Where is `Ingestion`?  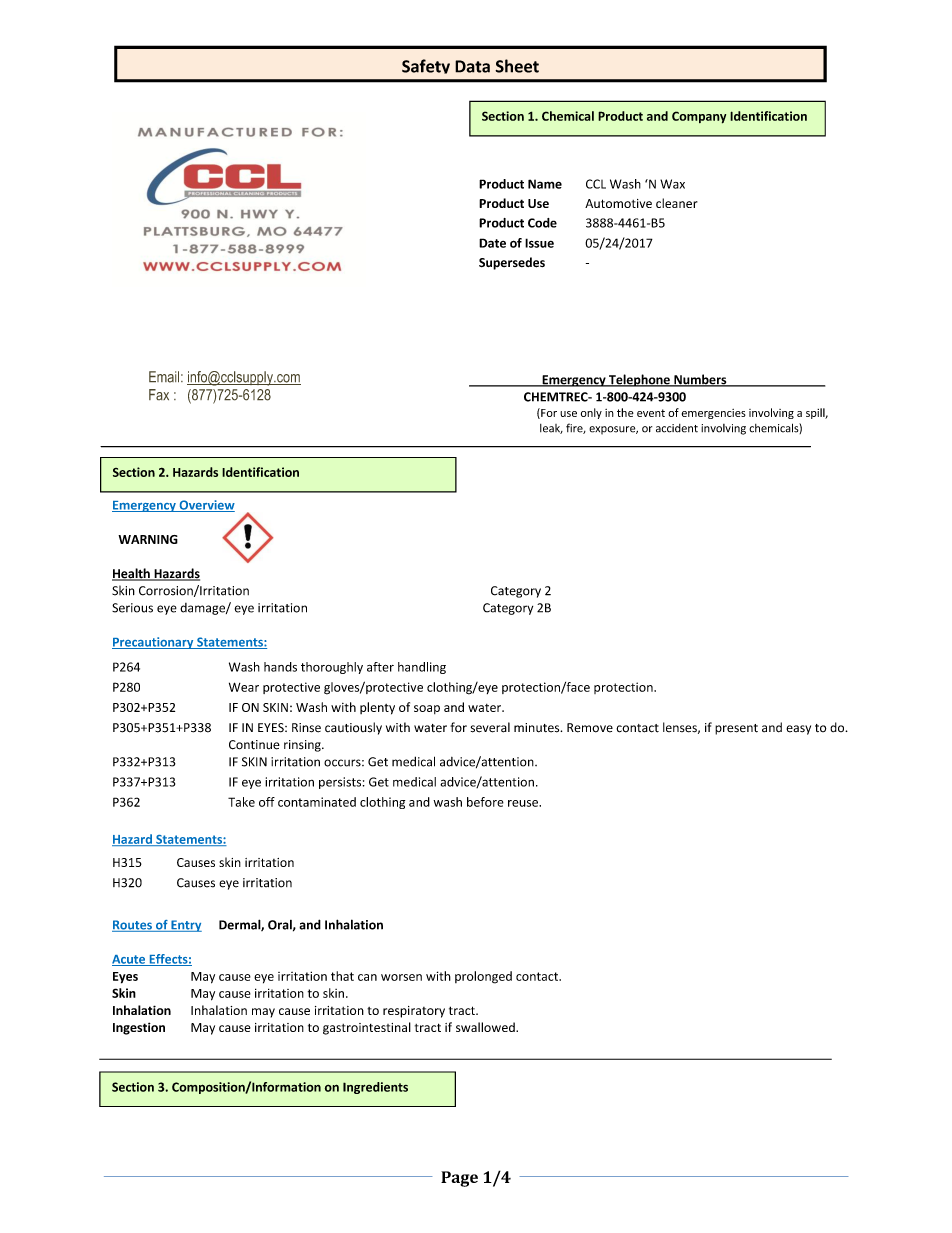 Ingestion is located at coordinates (139, 1028).
